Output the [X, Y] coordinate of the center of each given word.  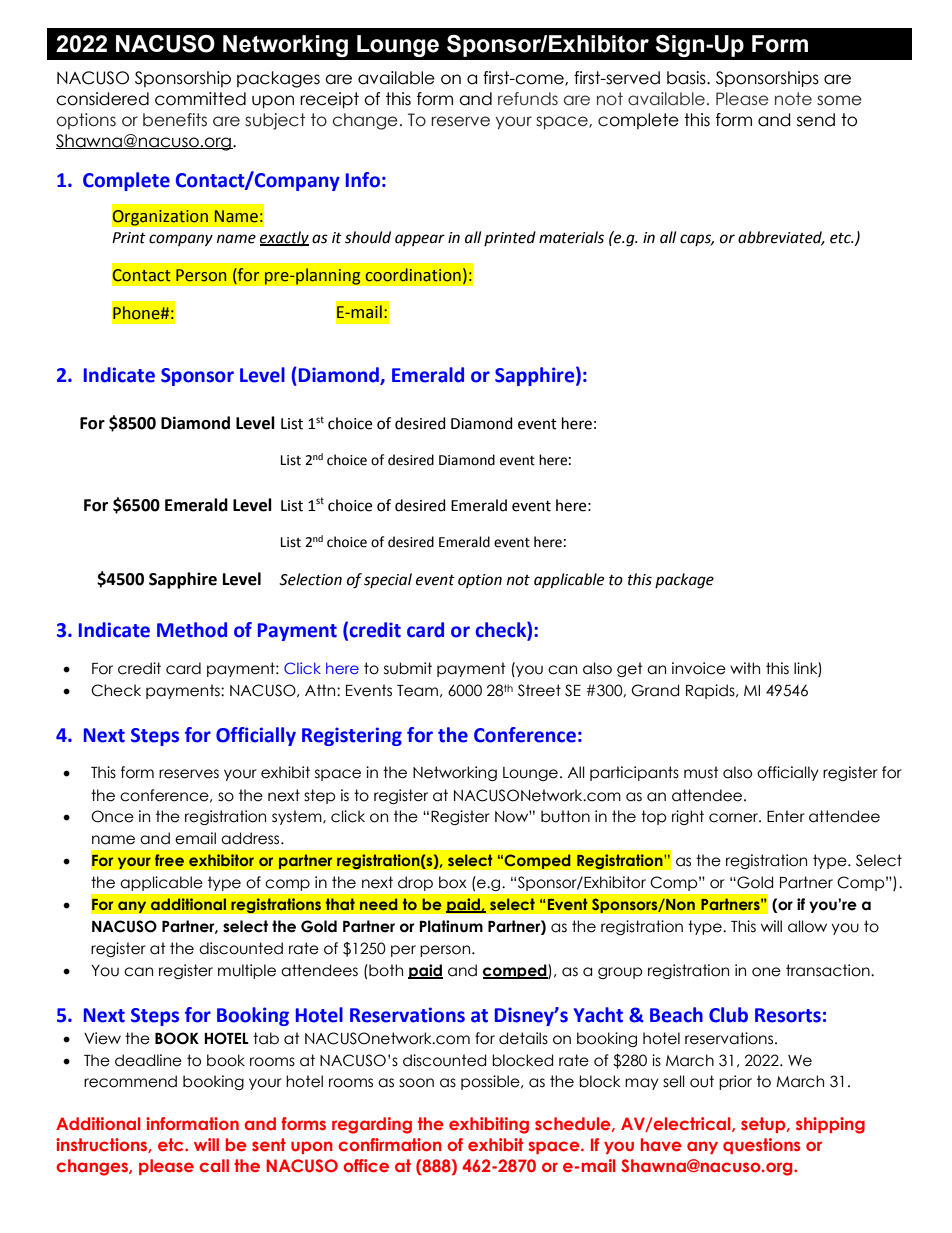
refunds [528, 99]
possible [491, 1082]
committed [200, 99]
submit [408, 668]
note [793, 99]
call [214, 1165]
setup [764, 1125]
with [745, 668]
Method [192, 630]
